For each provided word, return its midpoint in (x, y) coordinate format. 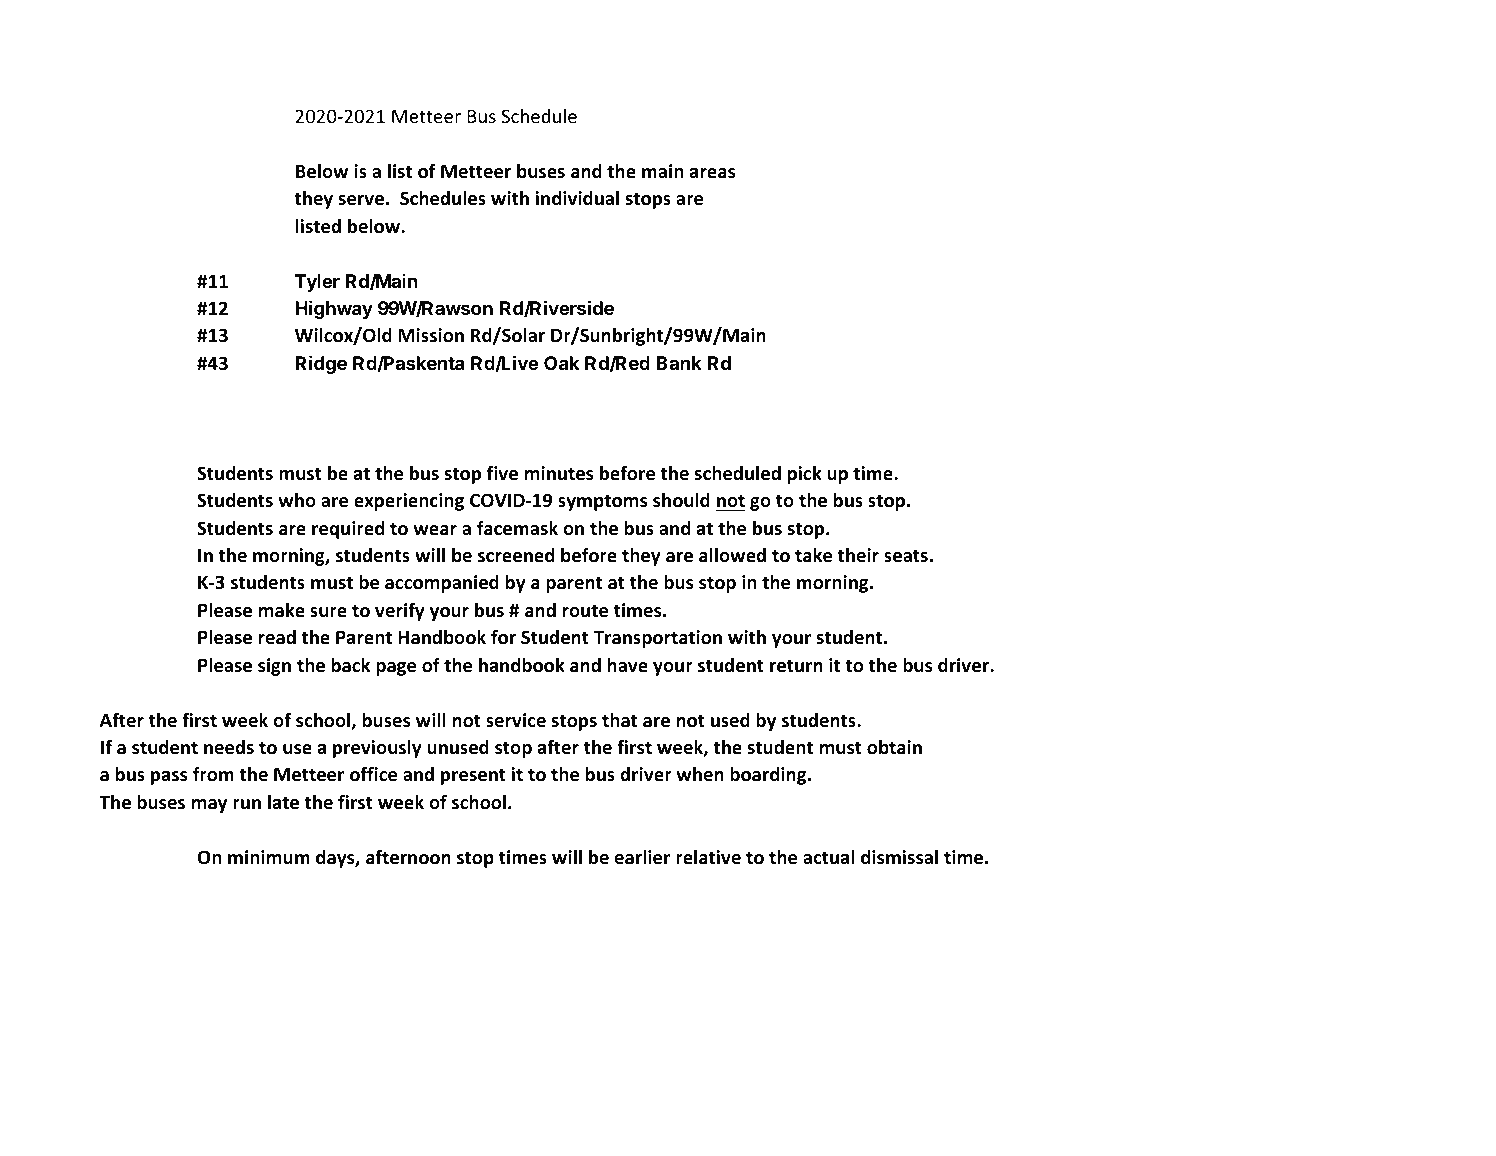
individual (577, 198)
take (813, 555)
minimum (269, 857)
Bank (679, 363)
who (297, 500)
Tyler (317, 283)
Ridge (321, 364)
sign (274, 667)
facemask (517, 528)
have (627, 665)
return (796, 666)
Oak (562, 363)
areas (712, 173)
